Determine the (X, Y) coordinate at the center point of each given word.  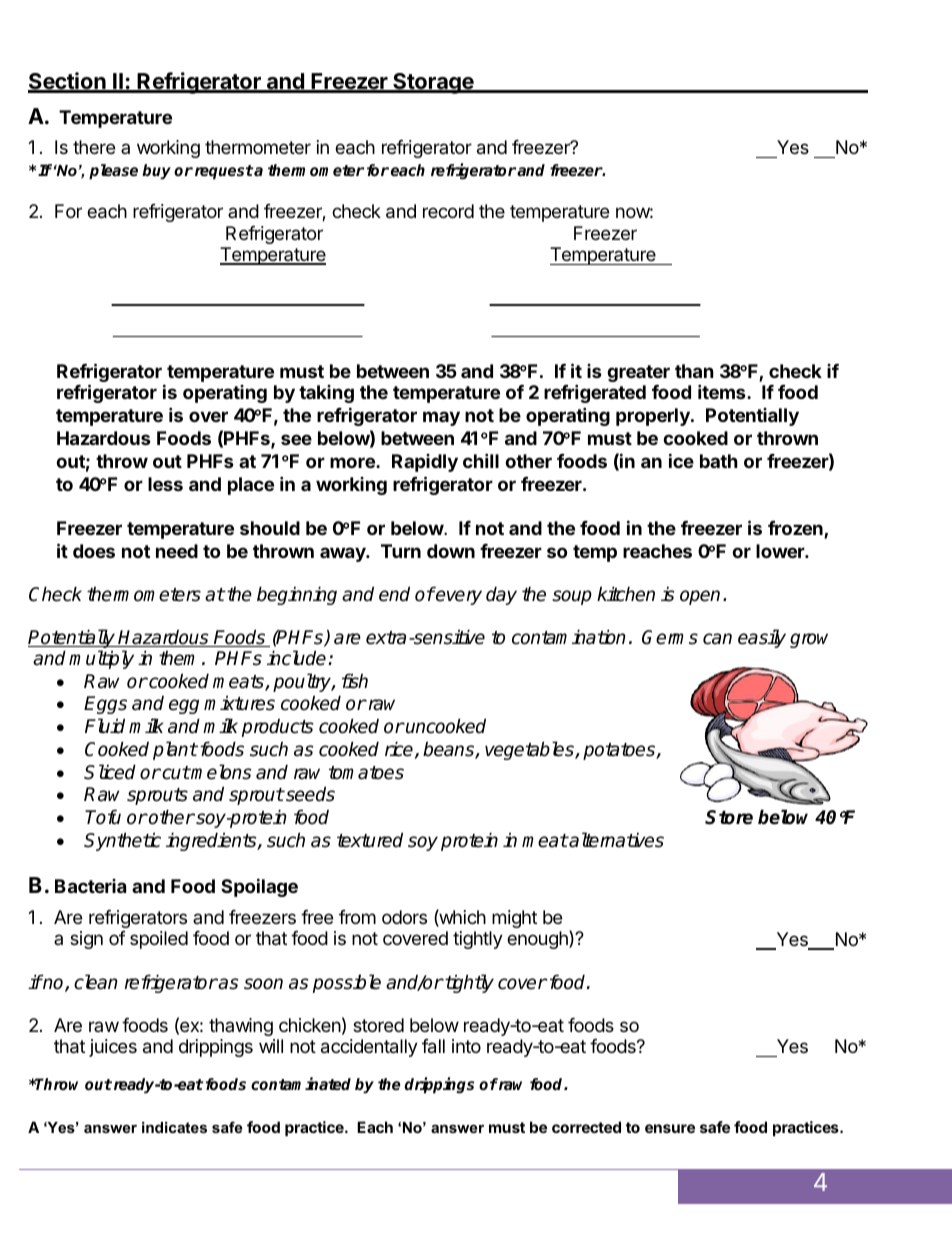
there (94, 147)
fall (433, 1046)
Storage (433, 83)
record (448, 211)
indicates (174, 1127)
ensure (670, 1128)
